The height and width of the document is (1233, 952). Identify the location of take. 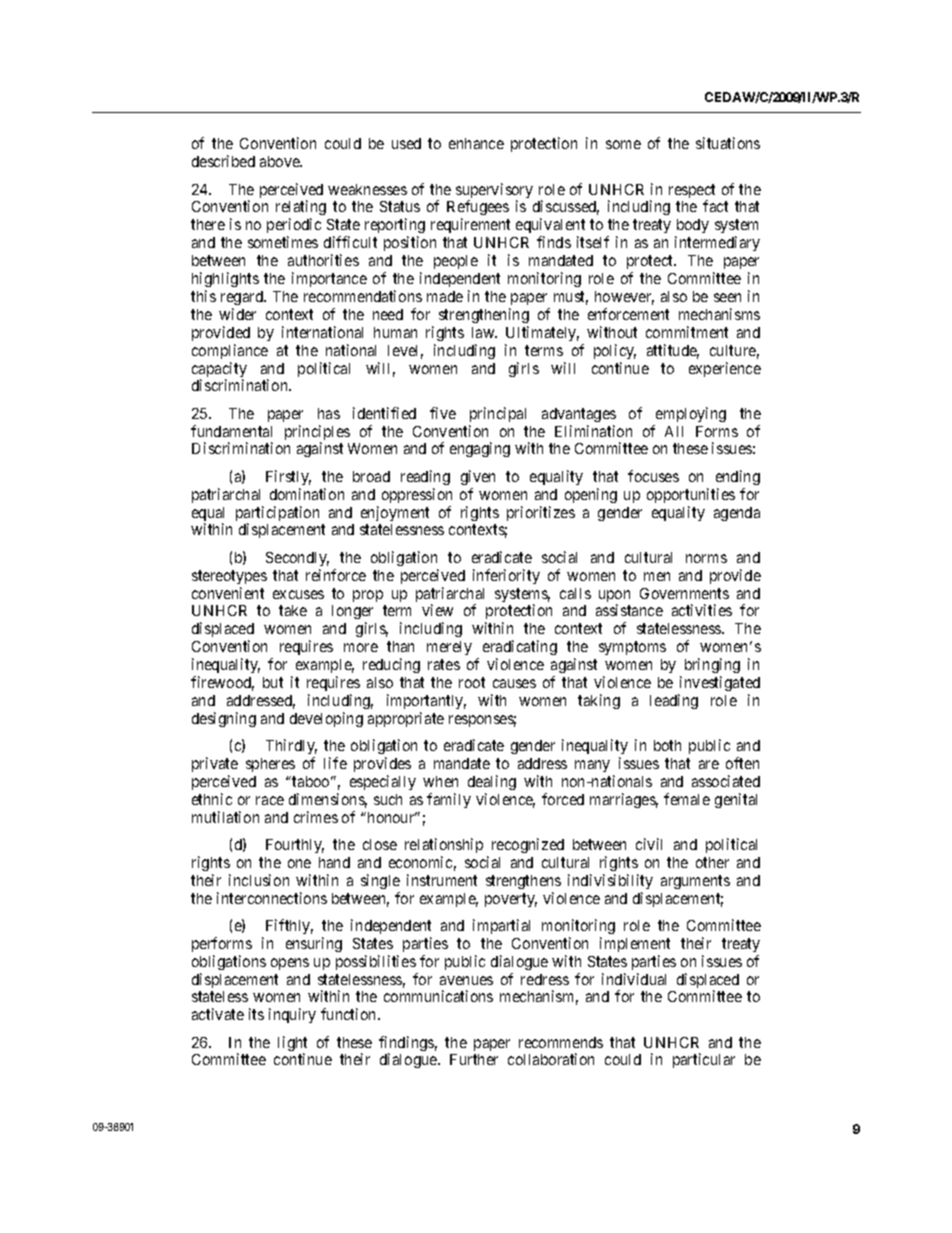
(293, 610).
